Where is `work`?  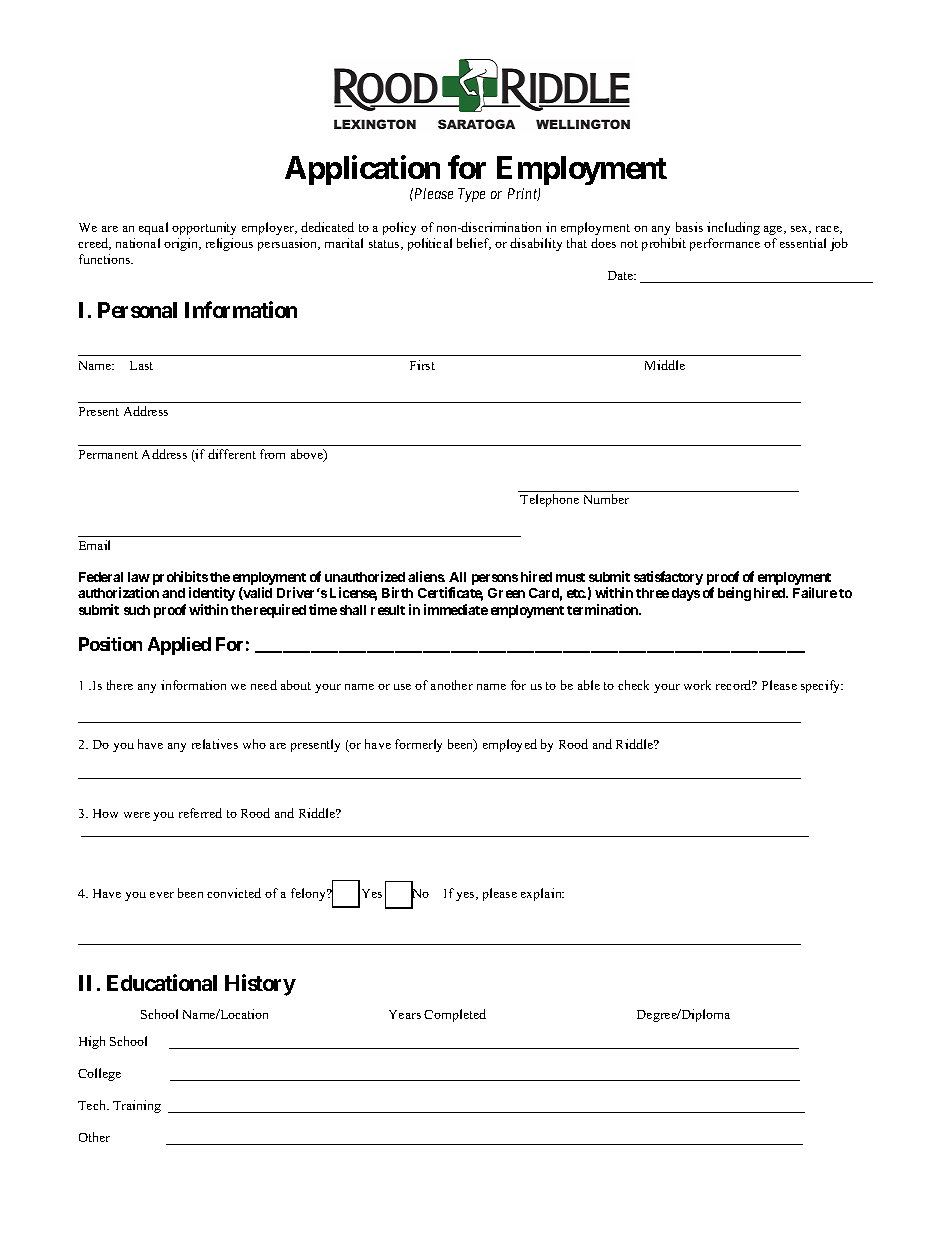 work is located at coordinates (697, 685).
